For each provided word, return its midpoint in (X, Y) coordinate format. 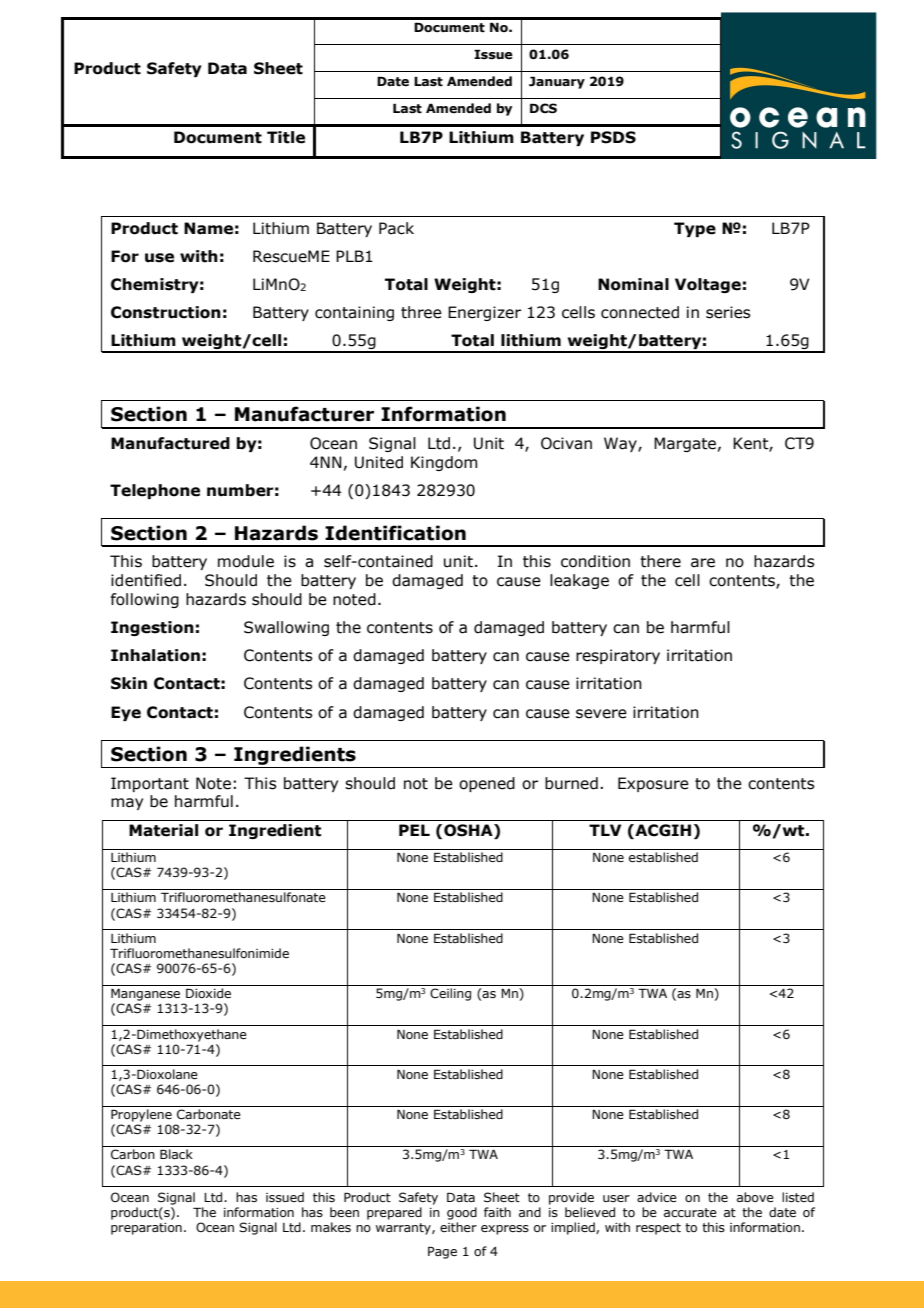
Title (286, 137)
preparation (146, 1229)
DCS (543, 108)
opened (487, 784)
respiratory (618, 656)
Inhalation (155, 655)
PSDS (613, 137)
